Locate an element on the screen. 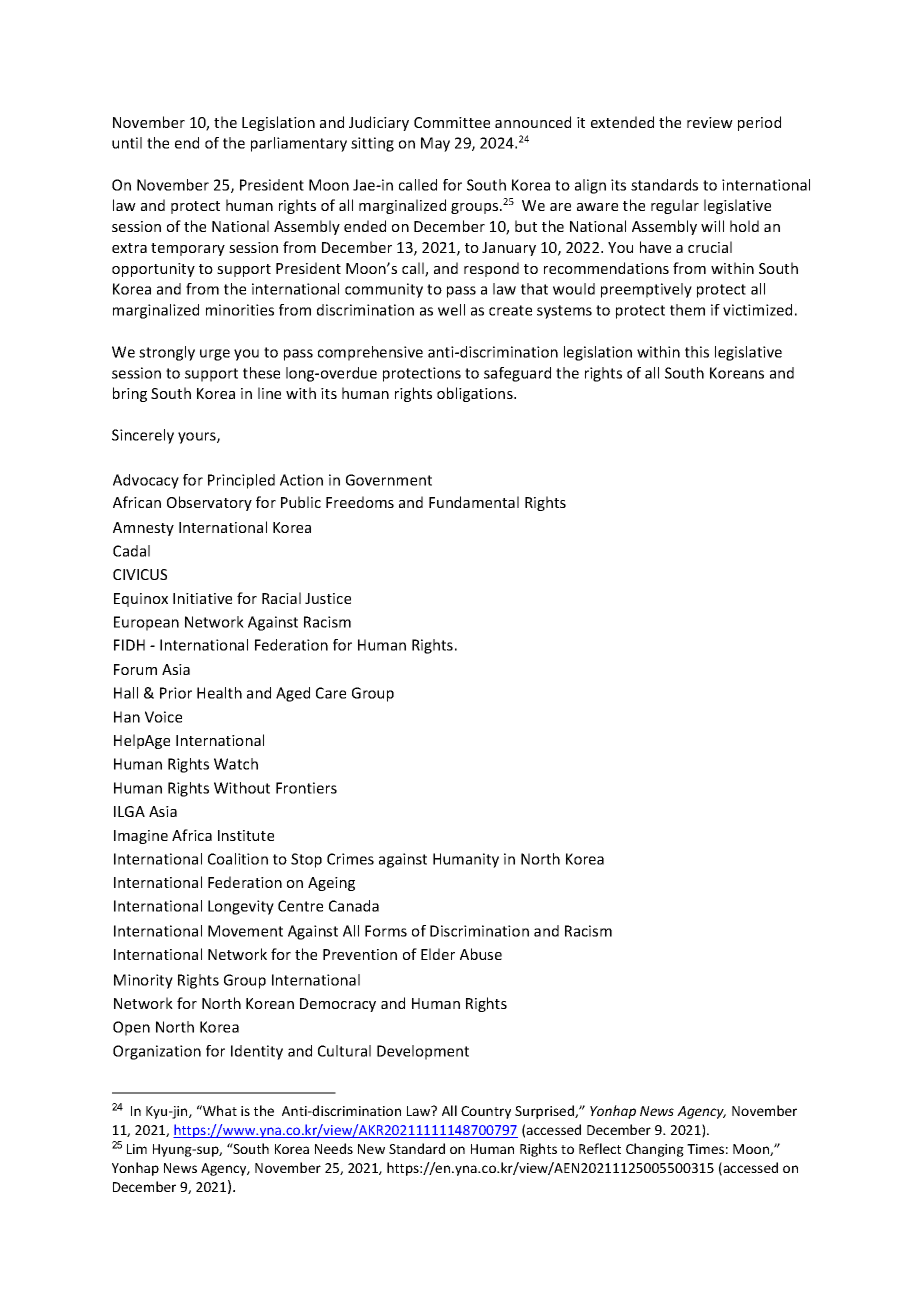 The height and width of the screenshot is (1308, 924). Initiative is located at coordinates (202, 598).
